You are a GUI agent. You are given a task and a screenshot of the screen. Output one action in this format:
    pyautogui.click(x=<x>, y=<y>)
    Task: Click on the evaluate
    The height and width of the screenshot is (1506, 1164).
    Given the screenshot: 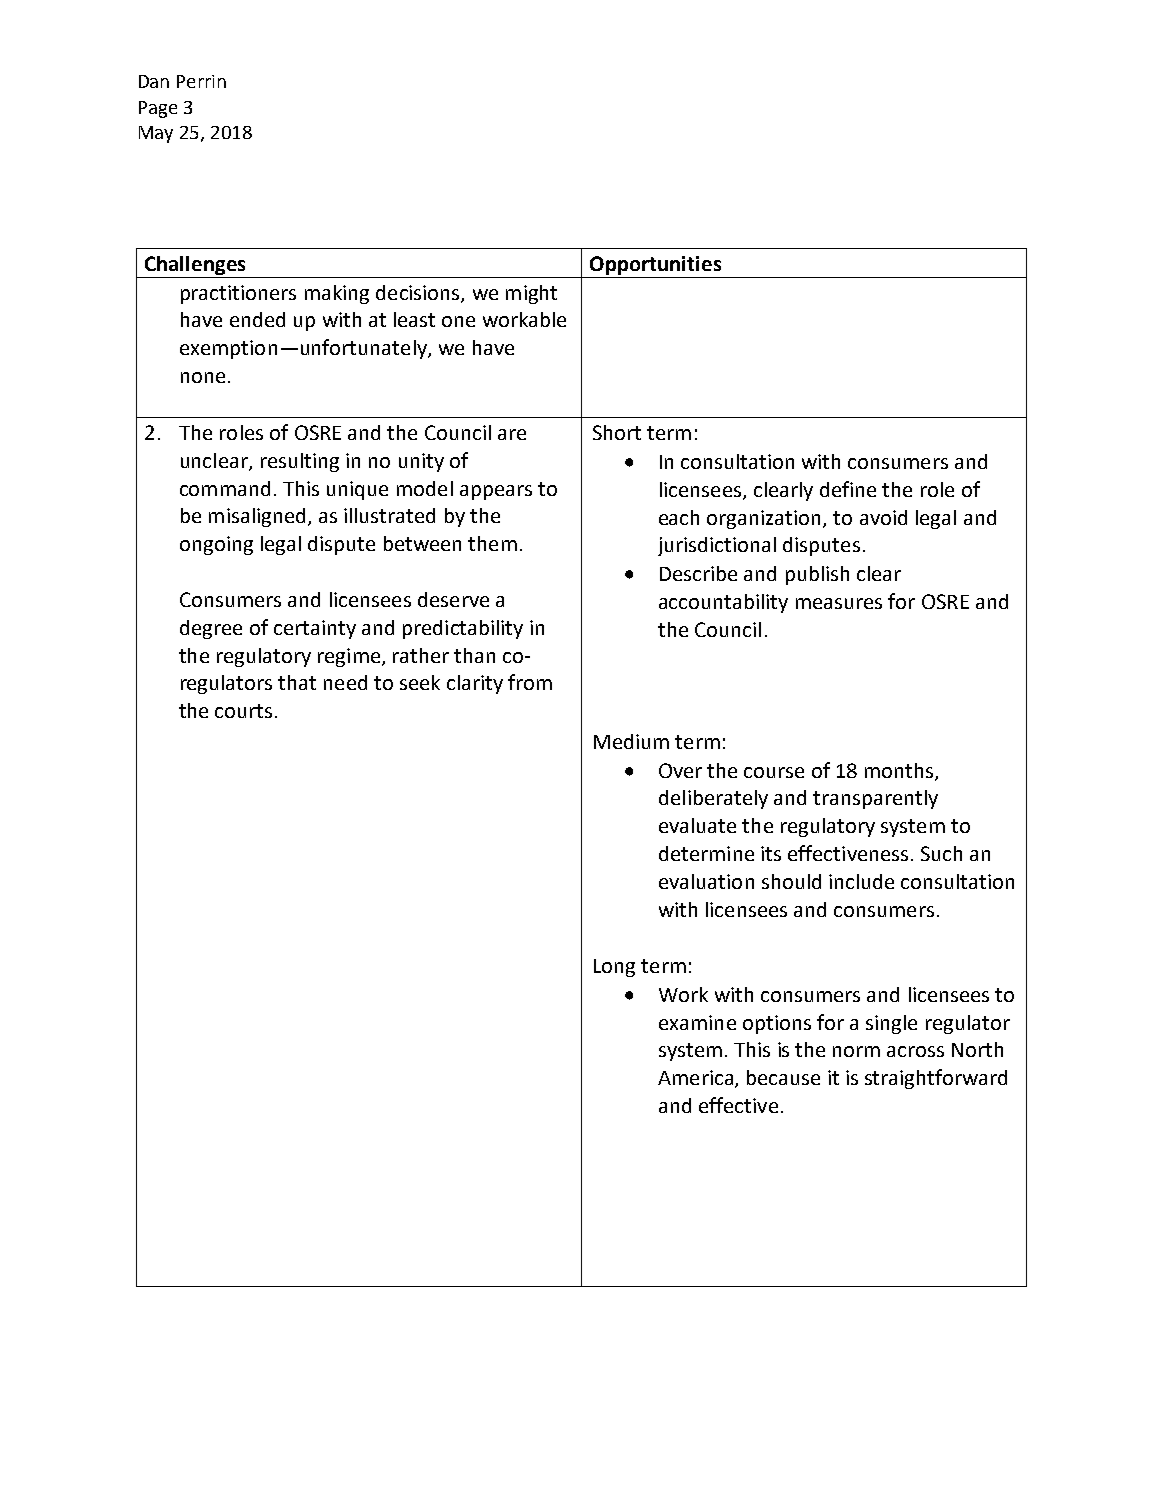 What is the action you would take?
    pyautogui.click(x=697, y=825)
